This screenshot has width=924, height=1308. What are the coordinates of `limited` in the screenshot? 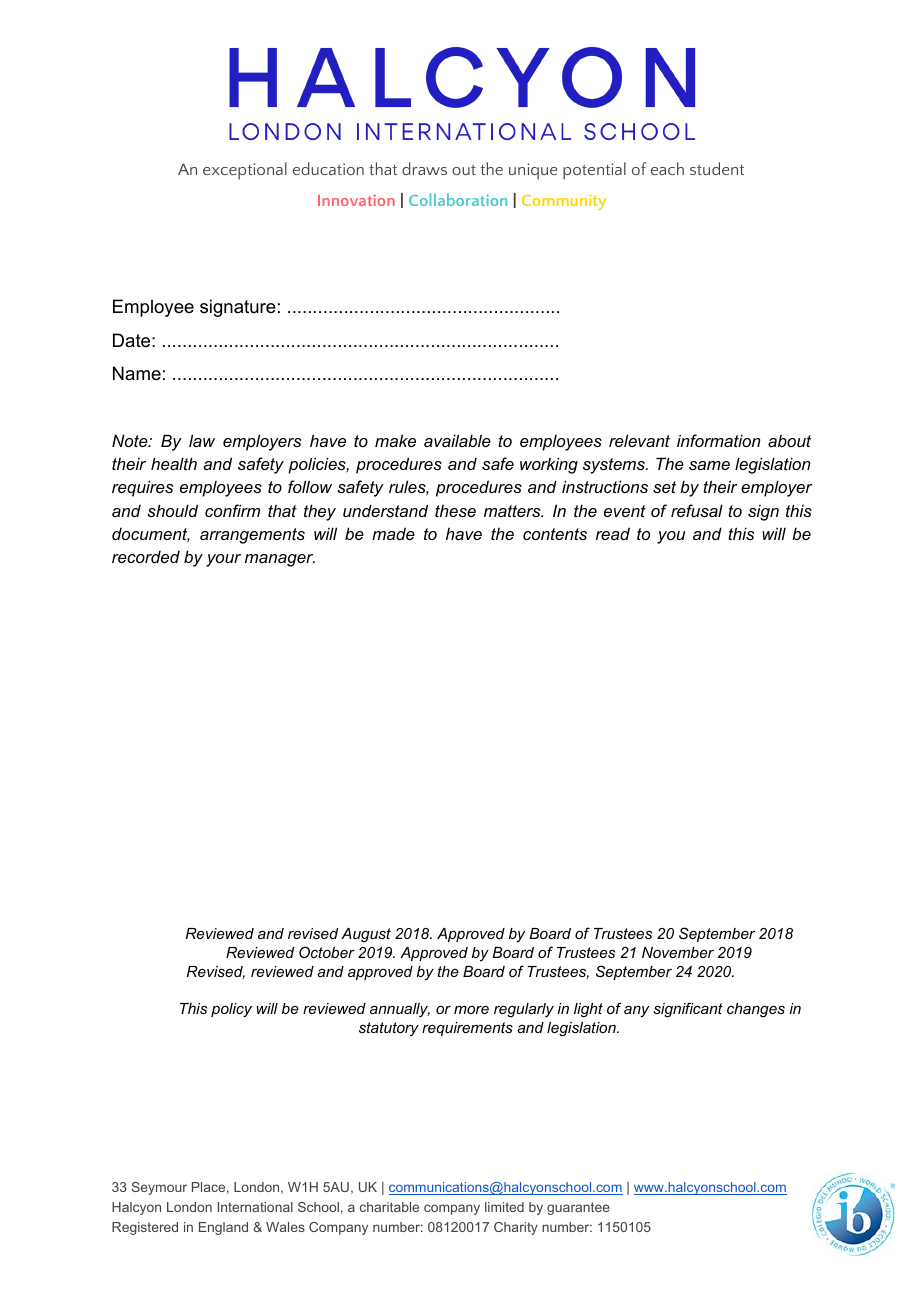 It's located at (504, 1207).
